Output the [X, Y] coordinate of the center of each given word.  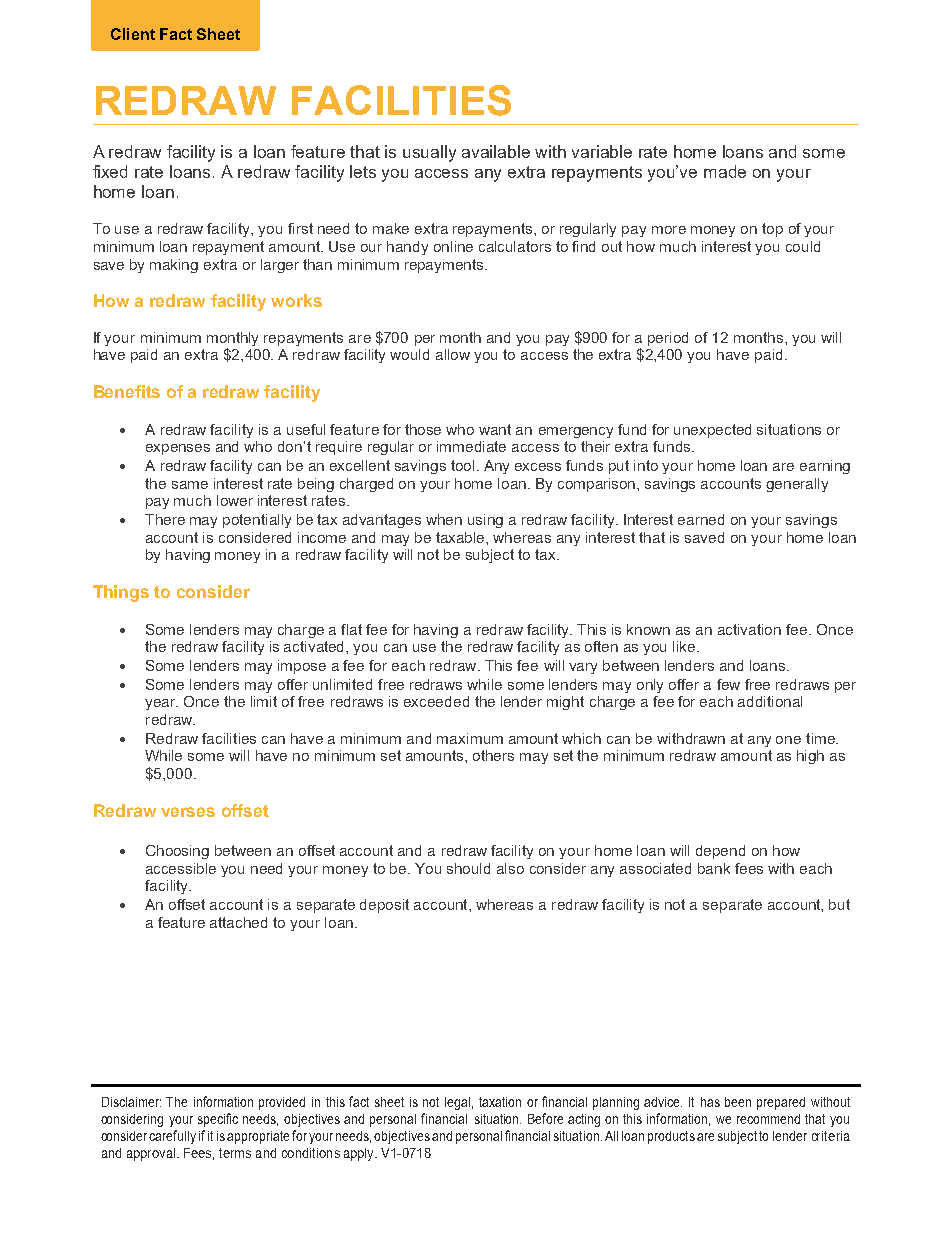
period [668, 339]
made [725, 171]
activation [749, 629]
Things [121, 593]
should [468, 868]
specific [218, 1120]
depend [720, 852]
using [485, 521]
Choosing [177, 852]
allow [453, 354]
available [496, 151]
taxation [500, 1102]
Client [133, 34]
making [174, 266]
